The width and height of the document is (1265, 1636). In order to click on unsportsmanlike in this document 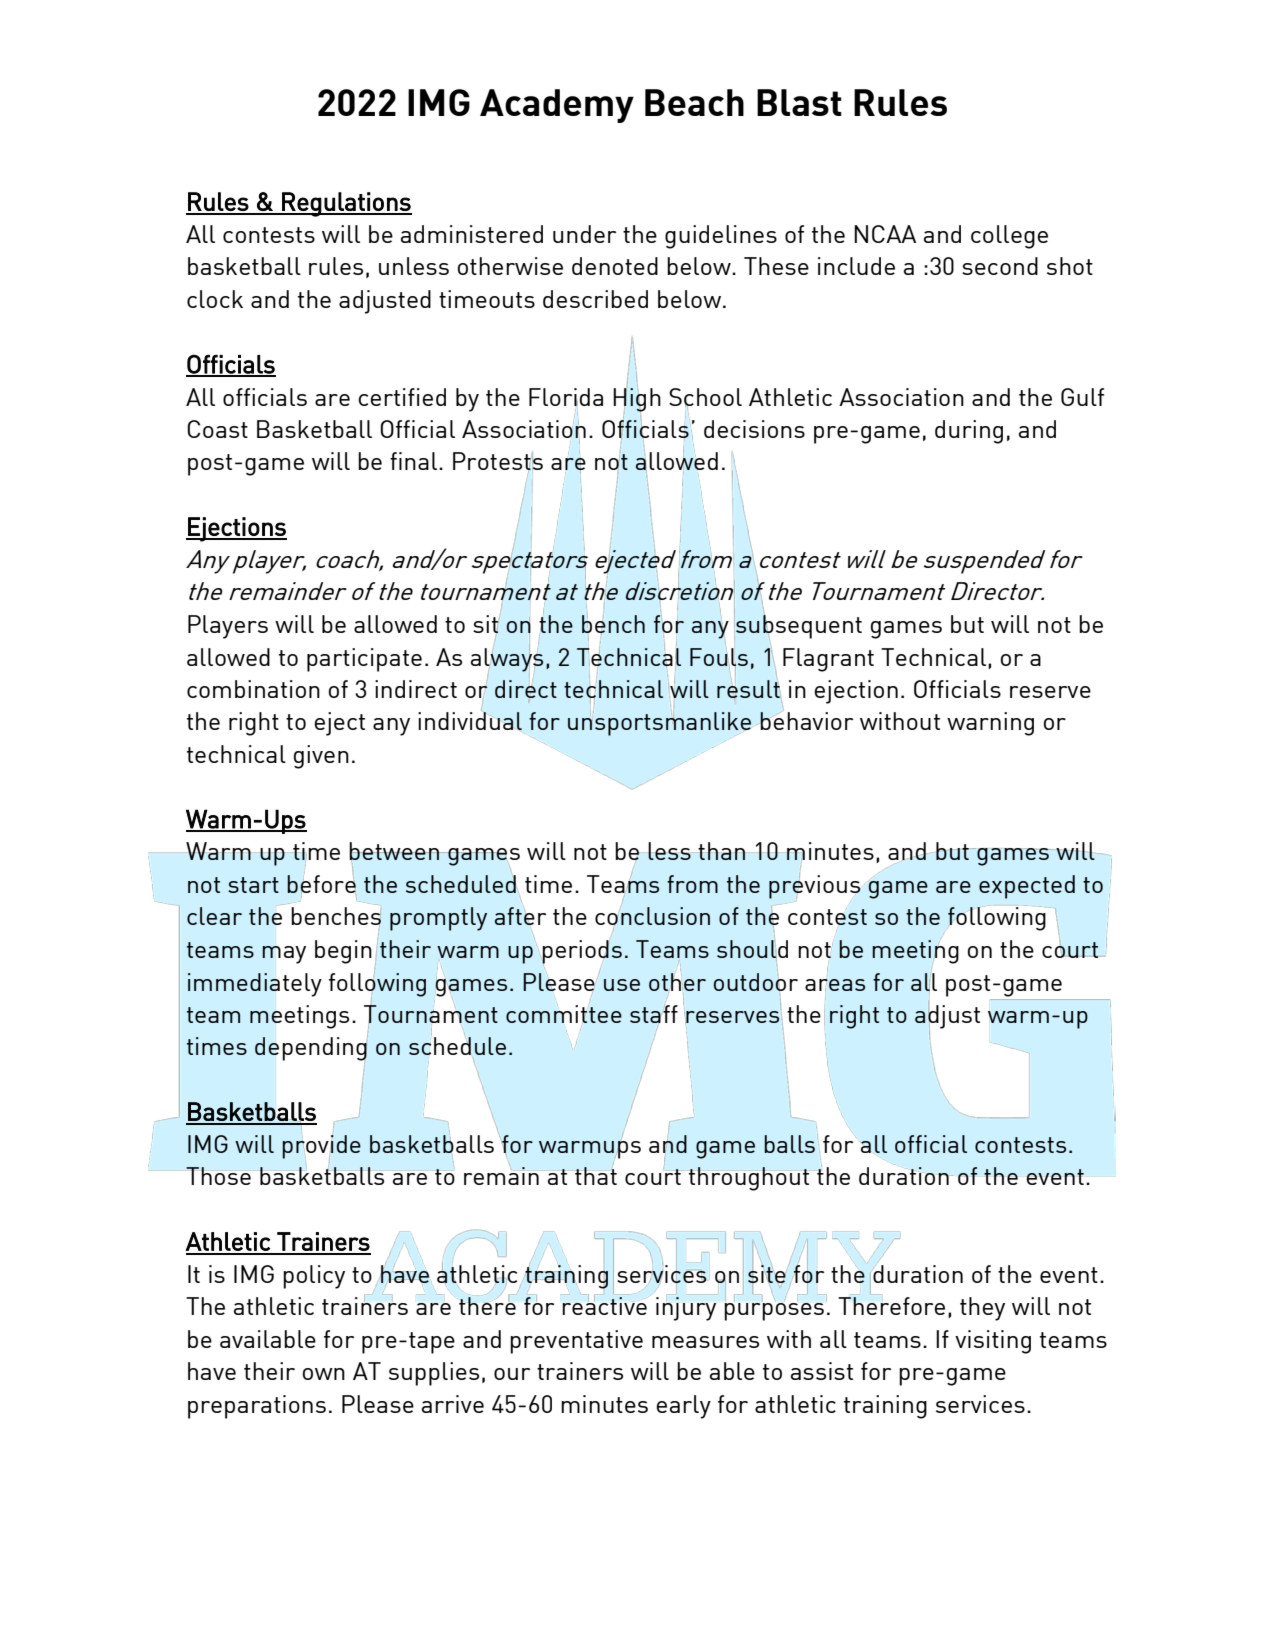, I will do `click(659, 724)`.
